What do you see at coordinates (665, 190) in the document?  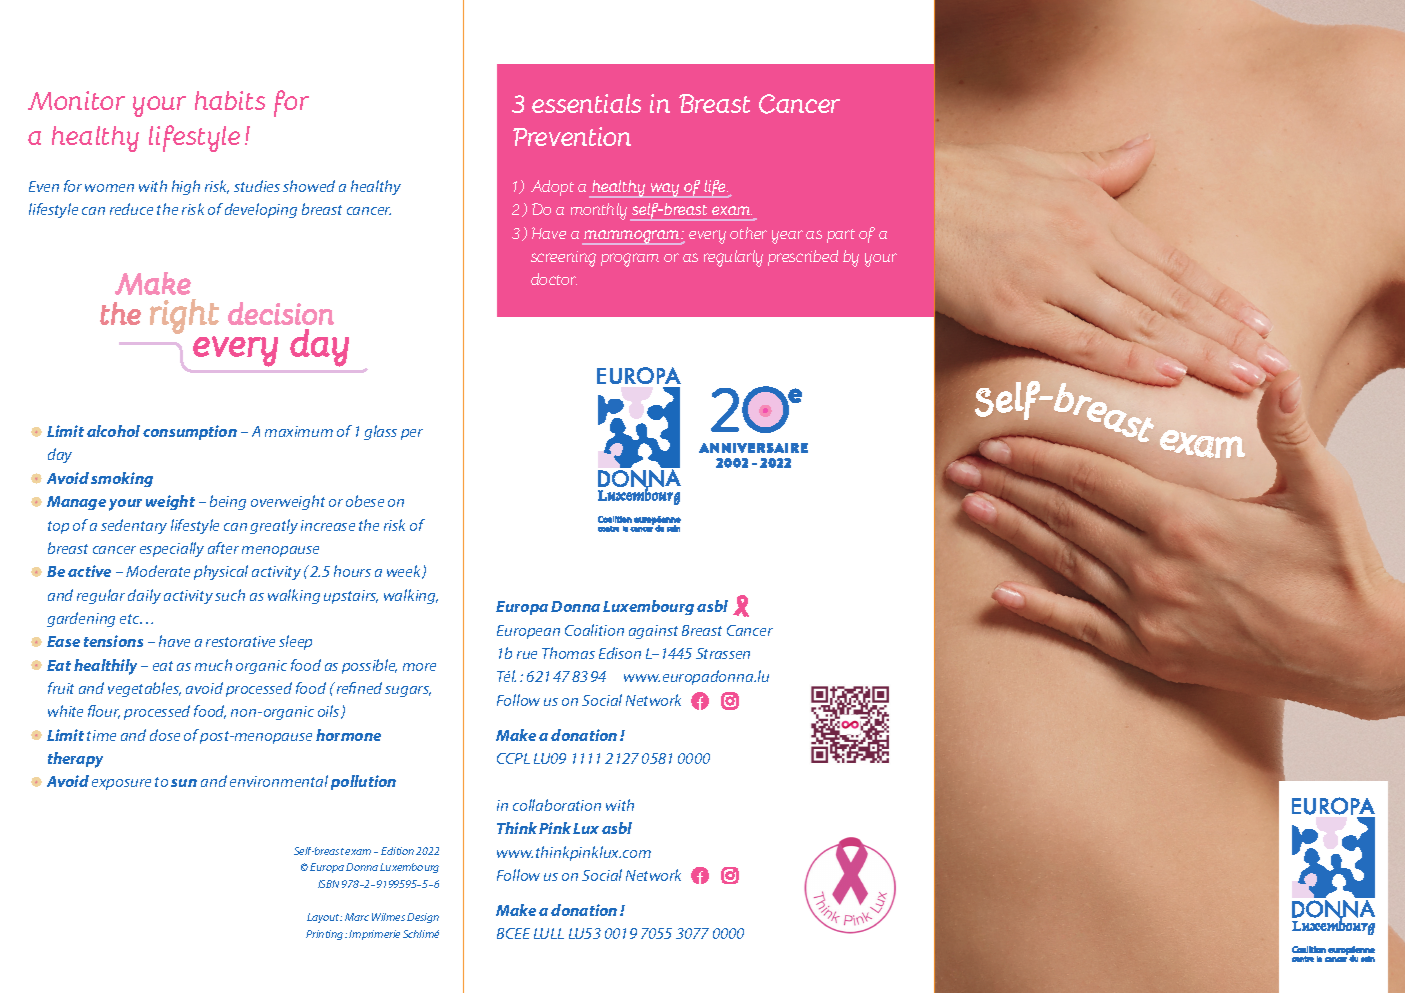 I see `way` at bounding box center [665, 190].
